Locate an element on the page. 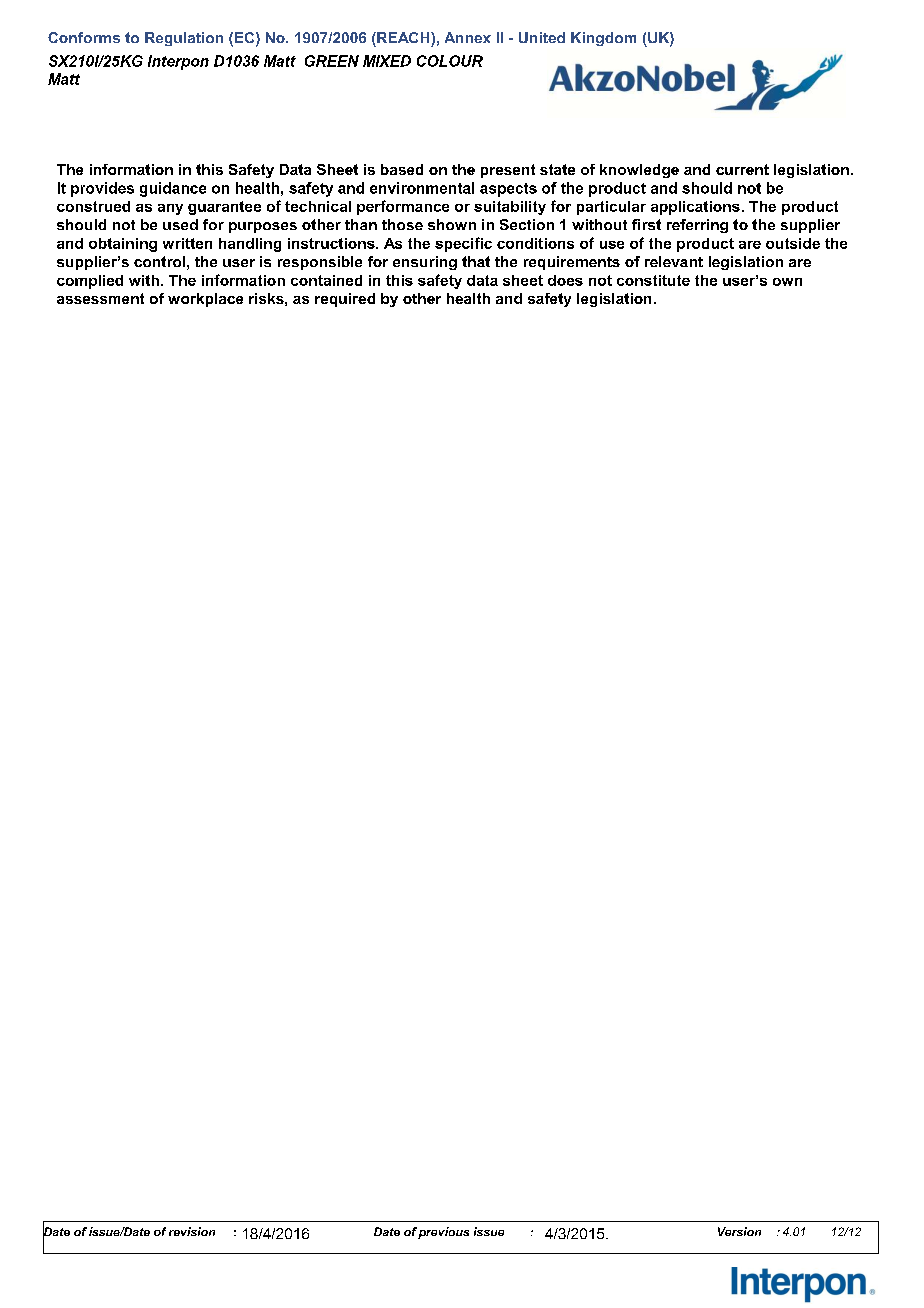 The width and height of the image is (924, 1308). COLOUR is located at coordinates (450, 61).
